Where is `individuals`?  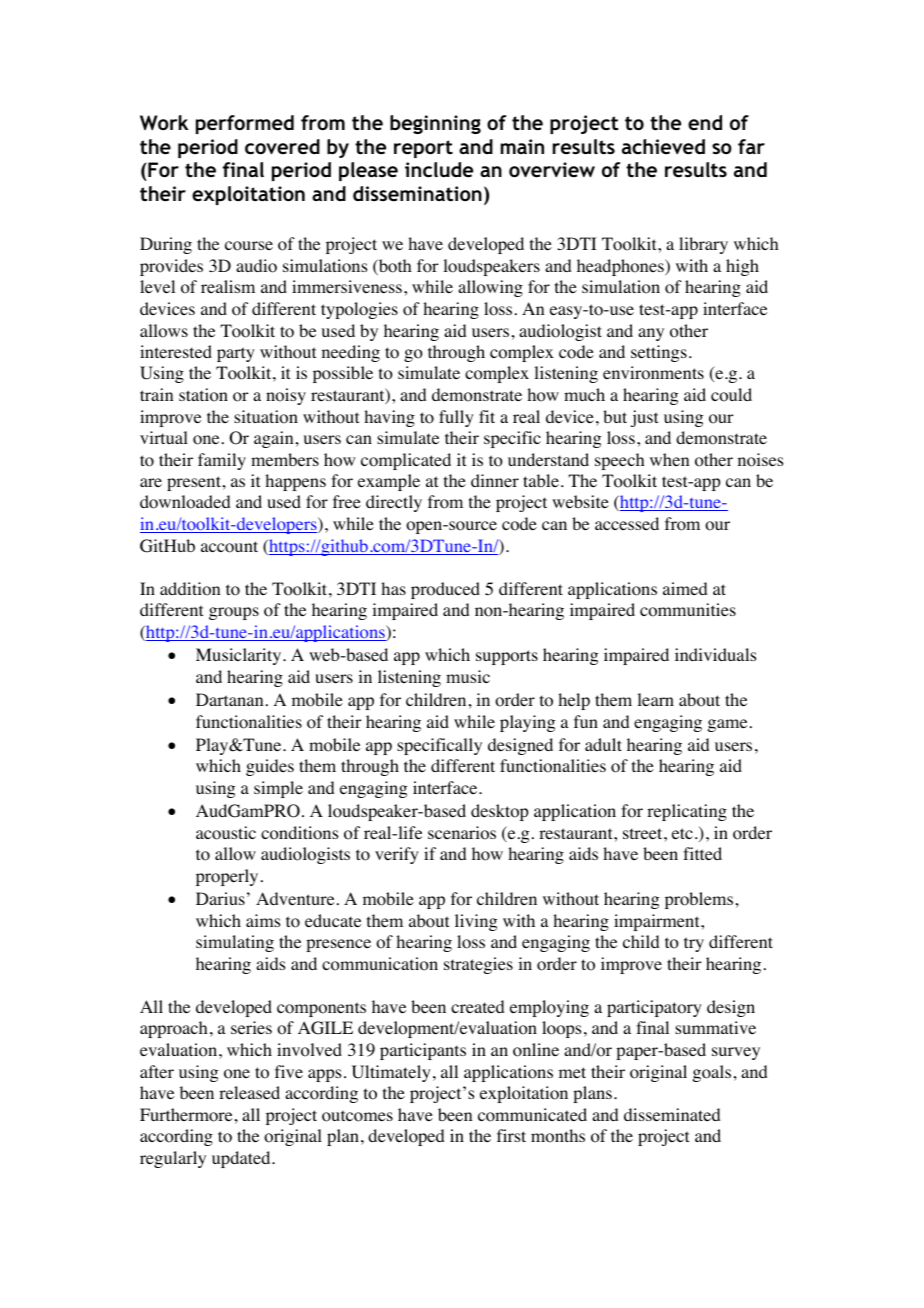
individuals is located at coordinates (715, 654).
